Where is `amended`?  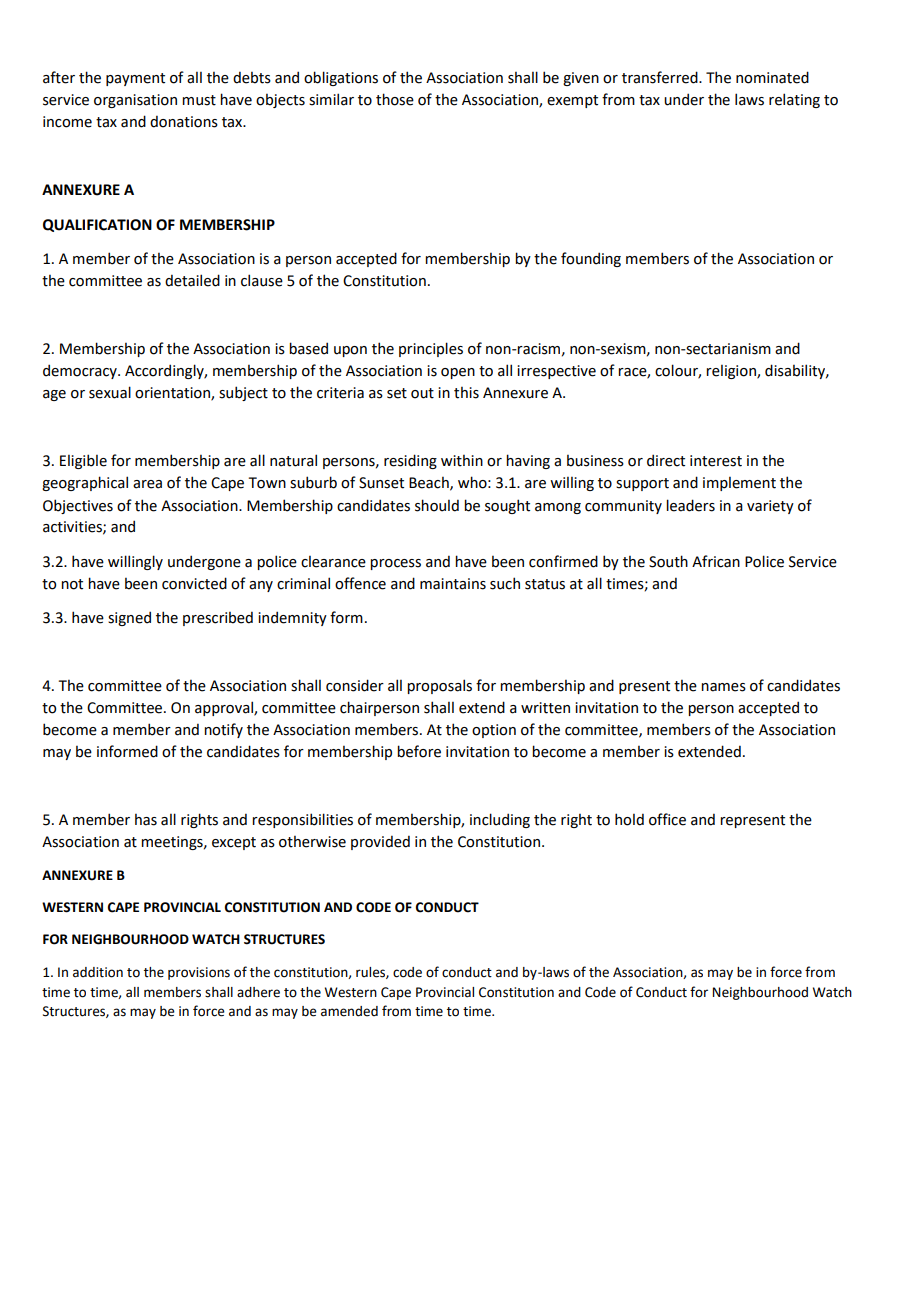 amended is located at coordinates (349, 1011).
